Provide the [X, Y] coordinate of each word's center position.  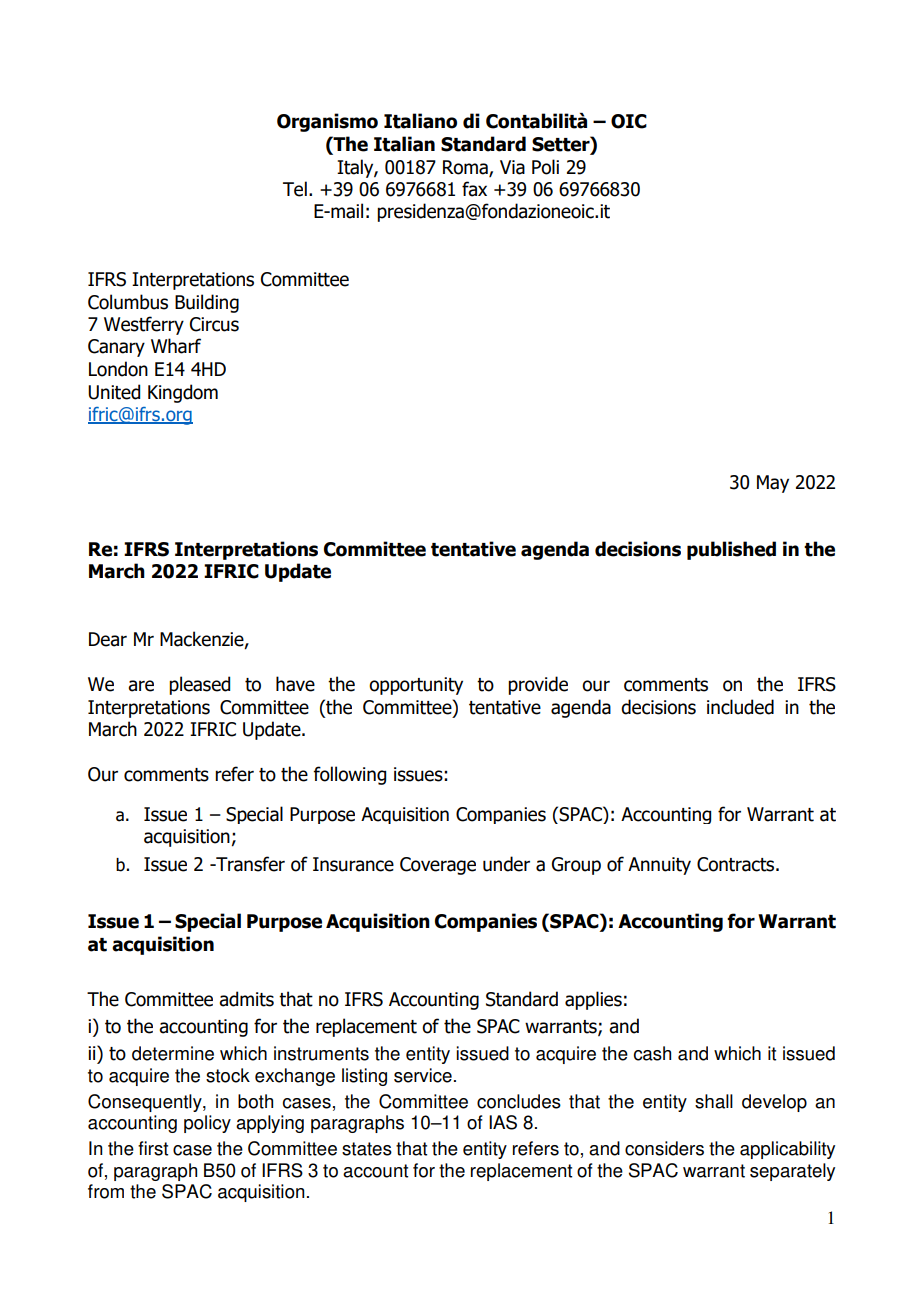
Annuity [659, 866]
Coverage [438, 866]
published [731, 550]
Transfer [249, 864]
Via [512, 167]
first [153, 1148]
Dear [108, 639]
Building [207, 303]
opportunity [416, 686]
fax [474, 189]
